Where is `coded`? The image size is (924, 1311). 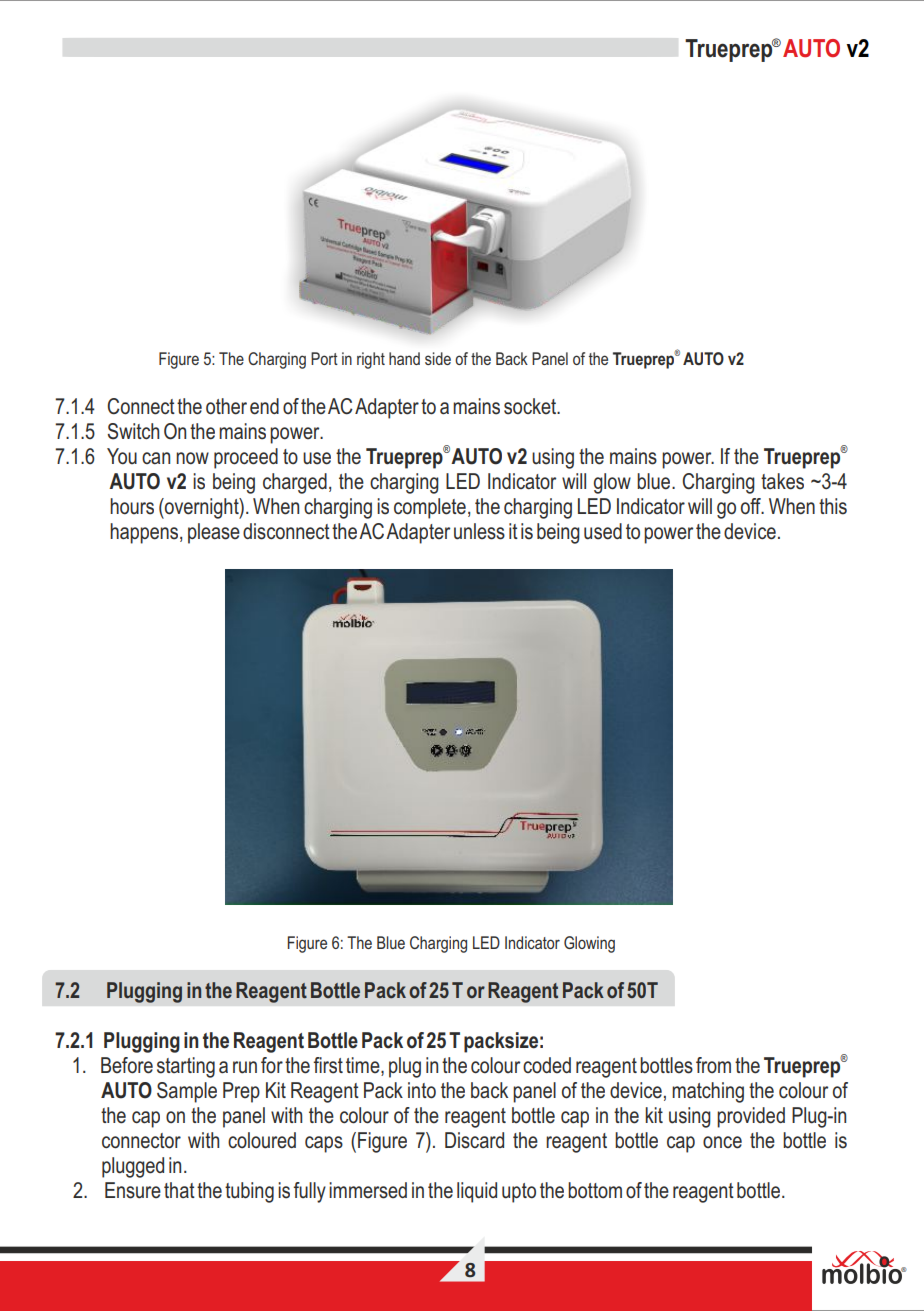
coded is located at coordinates (547, 1065).
